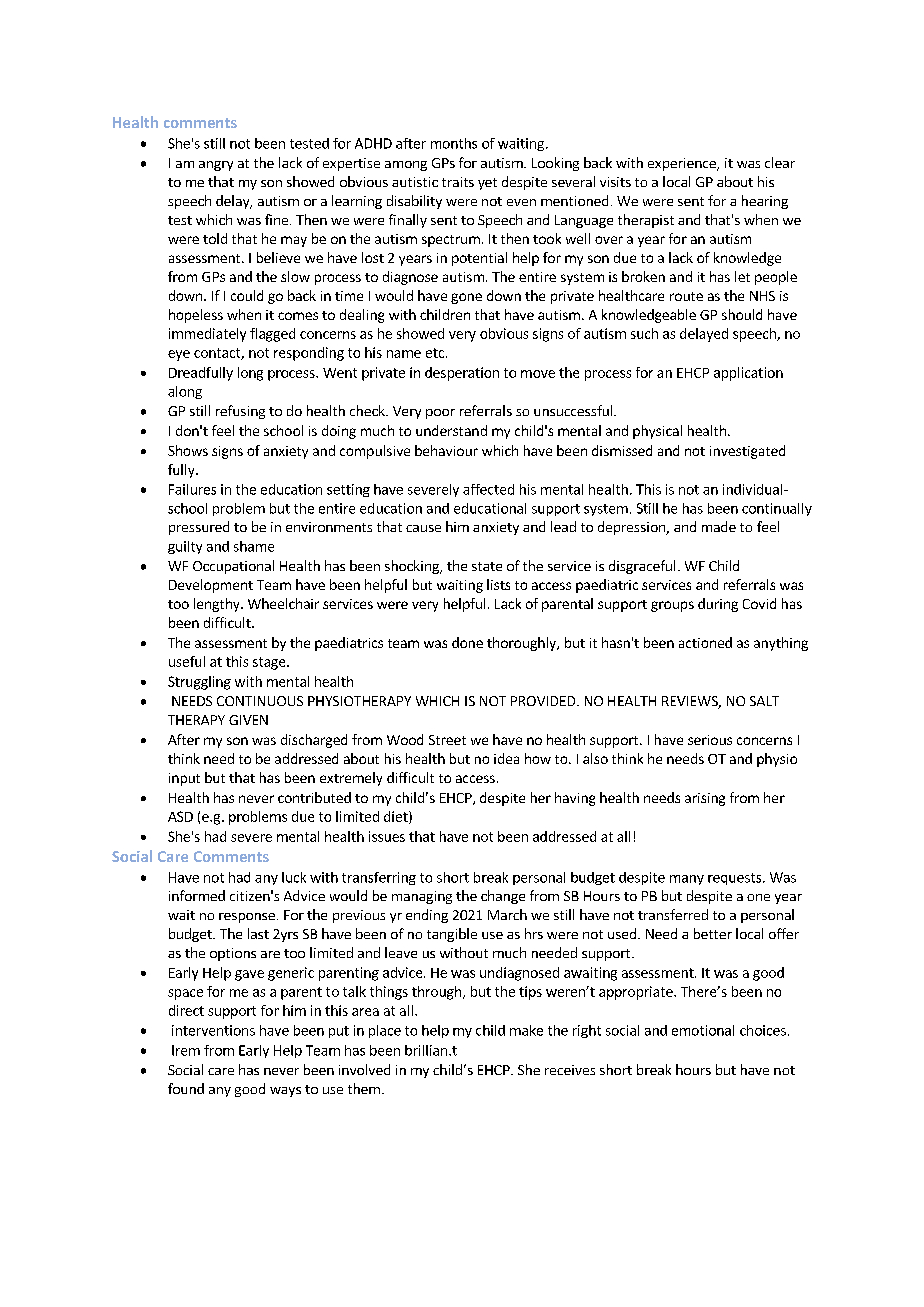  Describe the element at coordinates (703, 1030) in the screenshot. I see `emotional` at that location.
